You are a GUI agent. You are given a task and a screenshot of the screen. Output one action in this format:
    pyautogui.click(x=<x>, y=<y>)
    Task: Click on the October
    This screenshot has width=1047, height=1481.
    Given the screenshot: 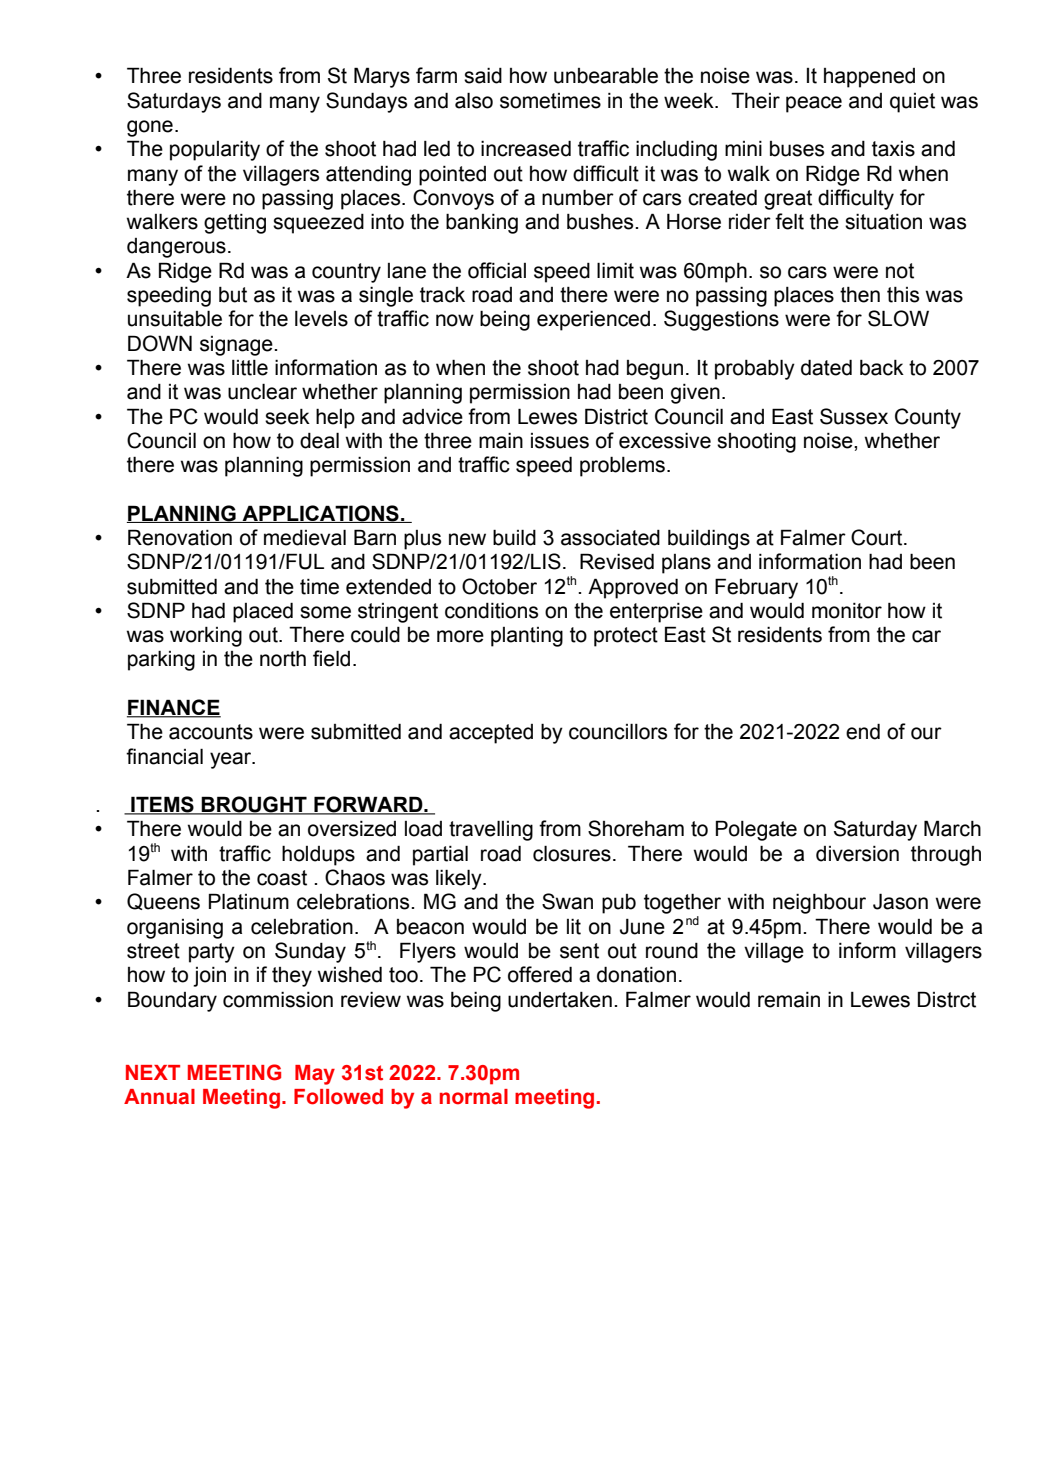 What is the action you would take?
    pyautogui.click(x=499, y=586)
